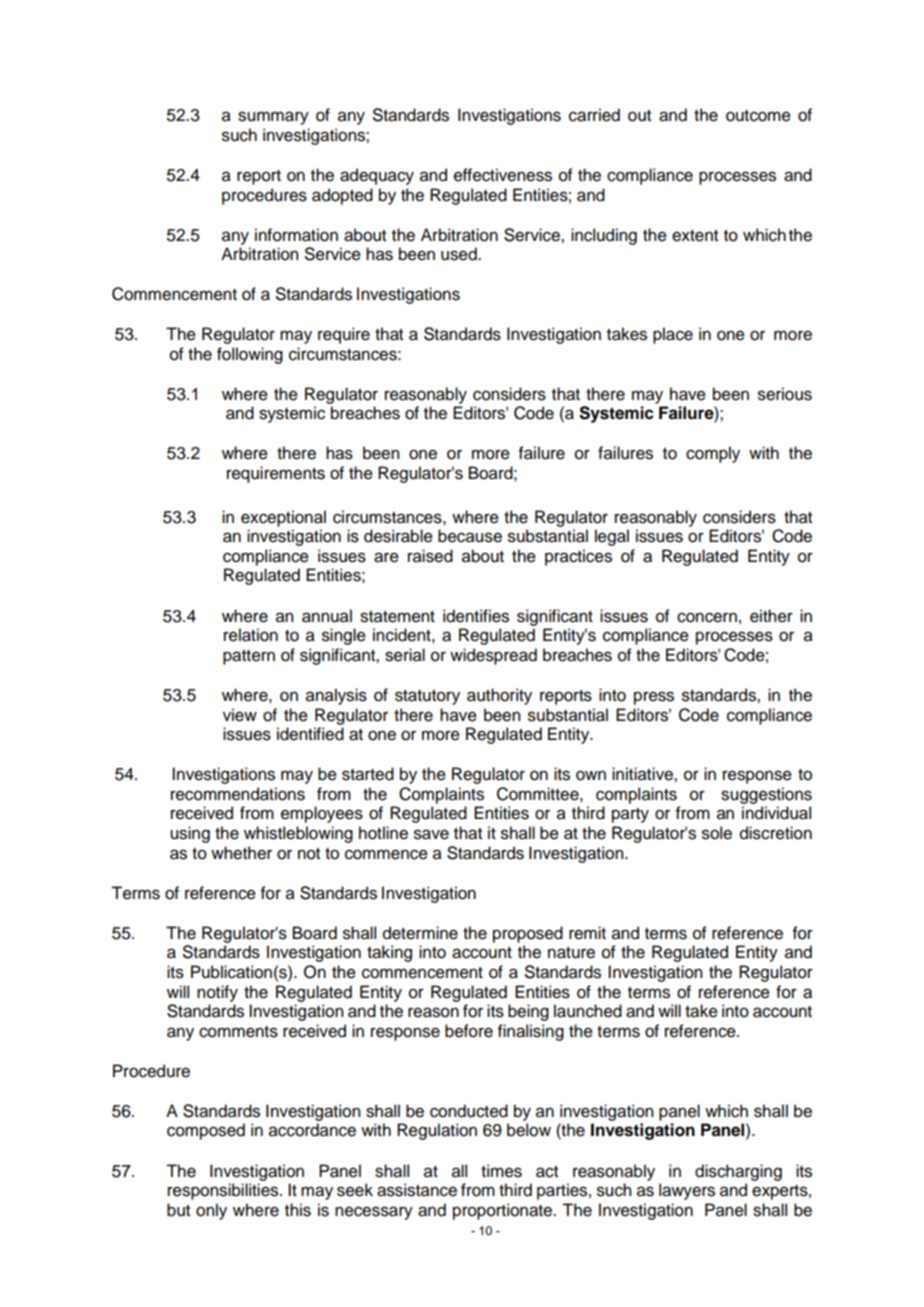  Describe the element at coordinates (470, 536) in the image. I see `because` at that location.
